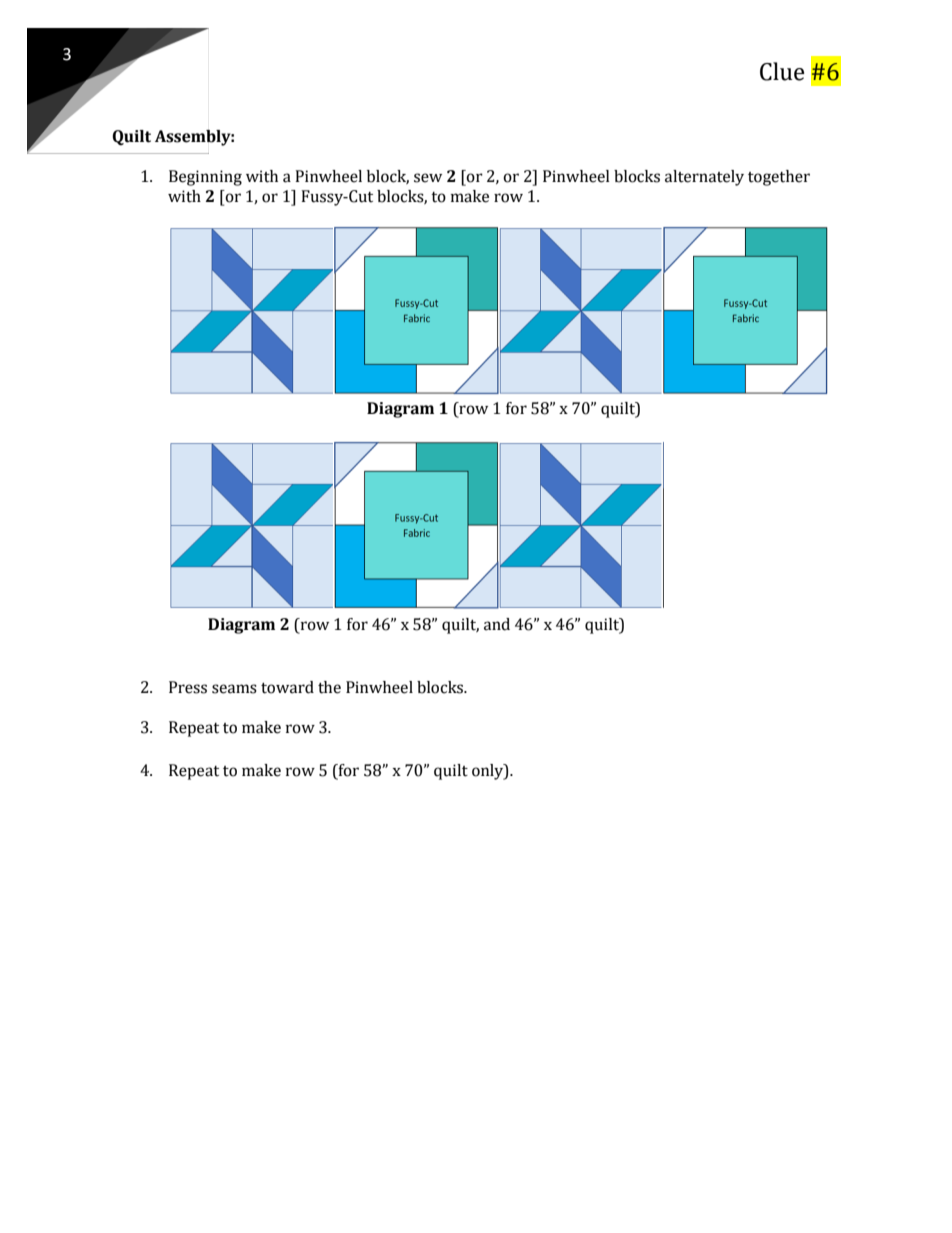  Describe the element at coordinates (782, 71) in the screenshot. I see `Clue` at that location.
